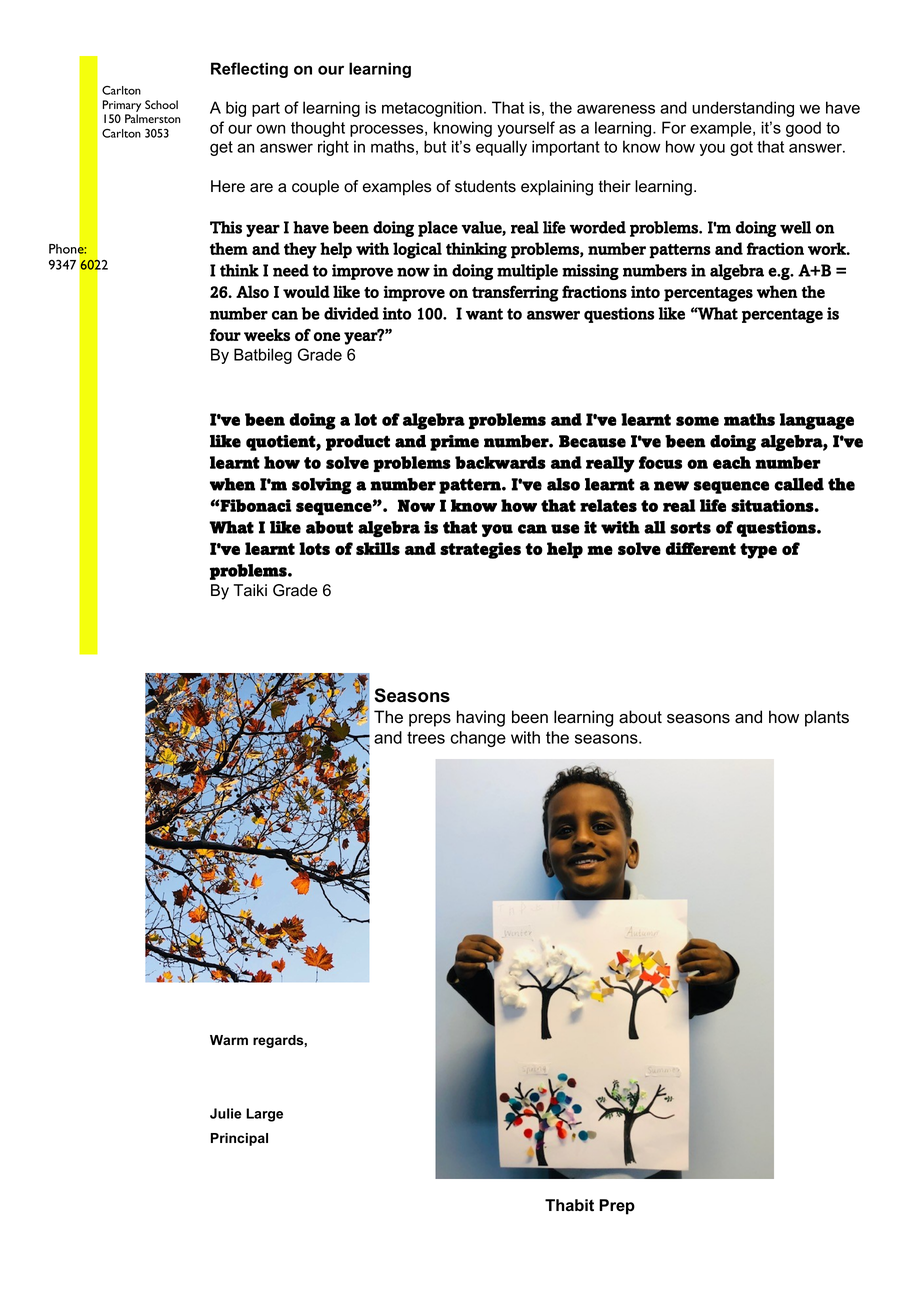 This screenshot has width=924, height=1308. What do you see at coordinates (478, 739) in the screenshot?
I see `change` at bounding box center [478, 739].
